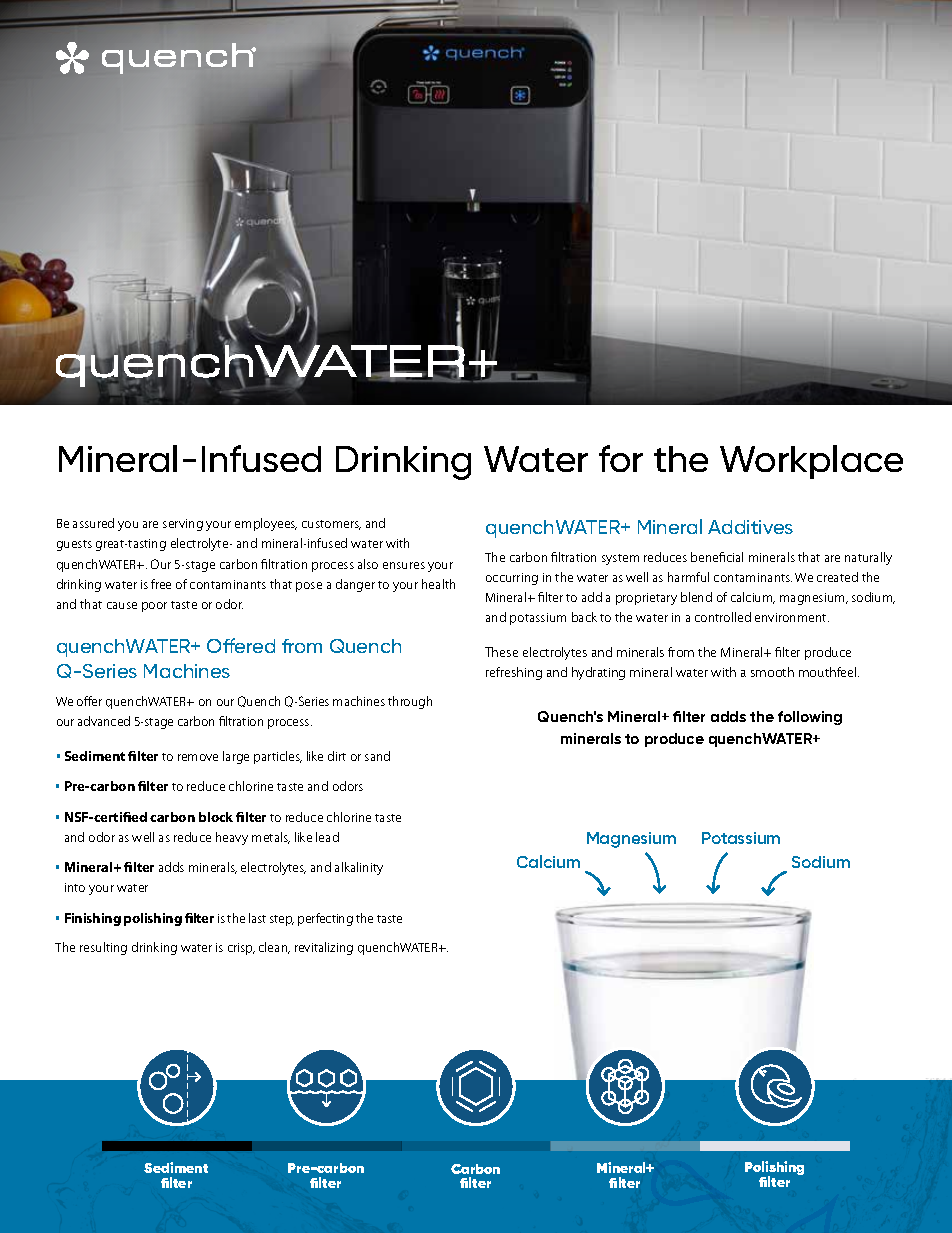  What do you see at coordinates (325, 919) in the screenshot?
I see `perfecting` at bounding box center [325, 919].
